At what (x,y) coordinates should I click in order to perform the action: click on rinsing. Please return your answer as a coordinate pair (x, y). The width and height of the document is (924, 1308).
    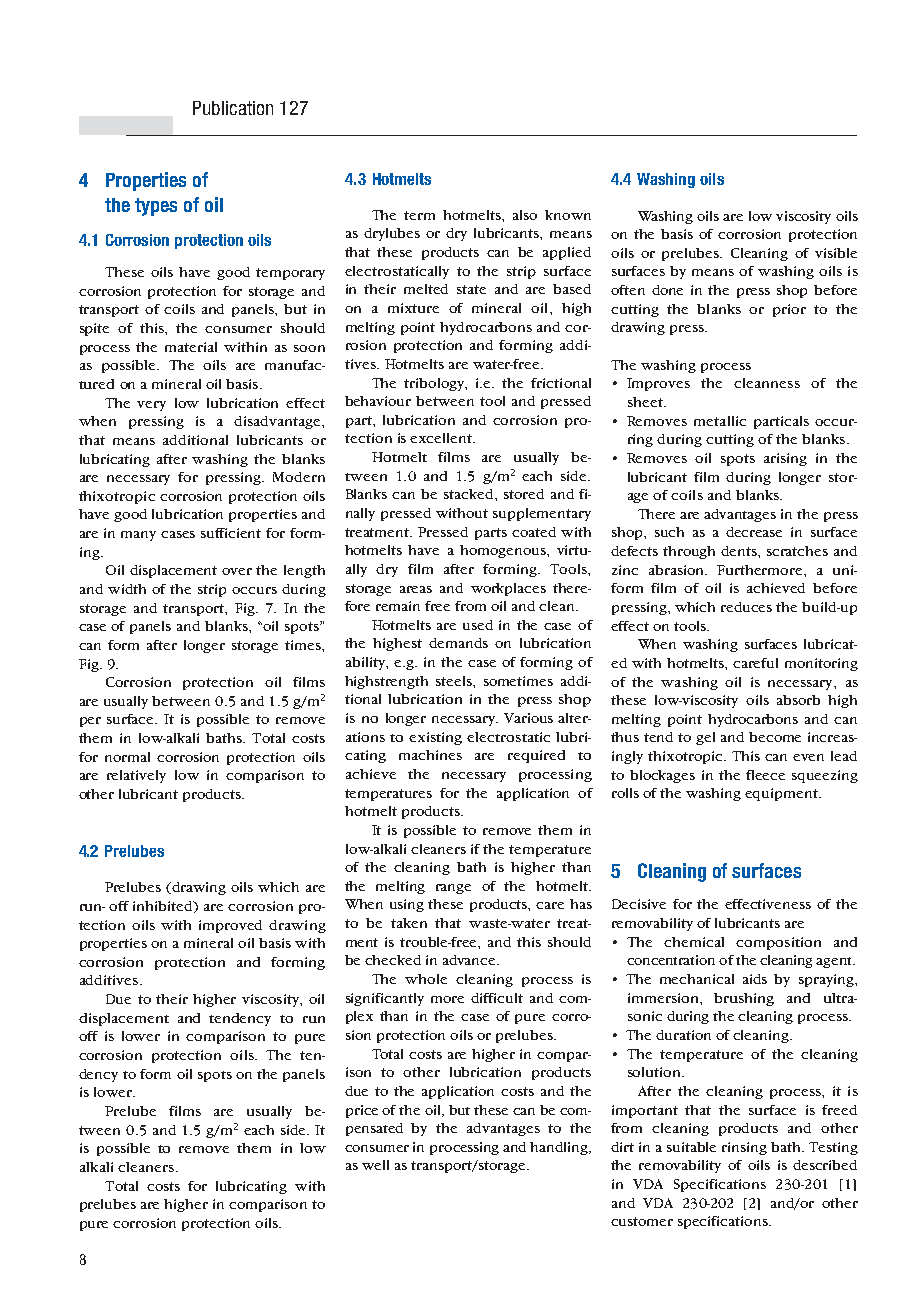
    Looking at the image, I should click on (744, 1148).
